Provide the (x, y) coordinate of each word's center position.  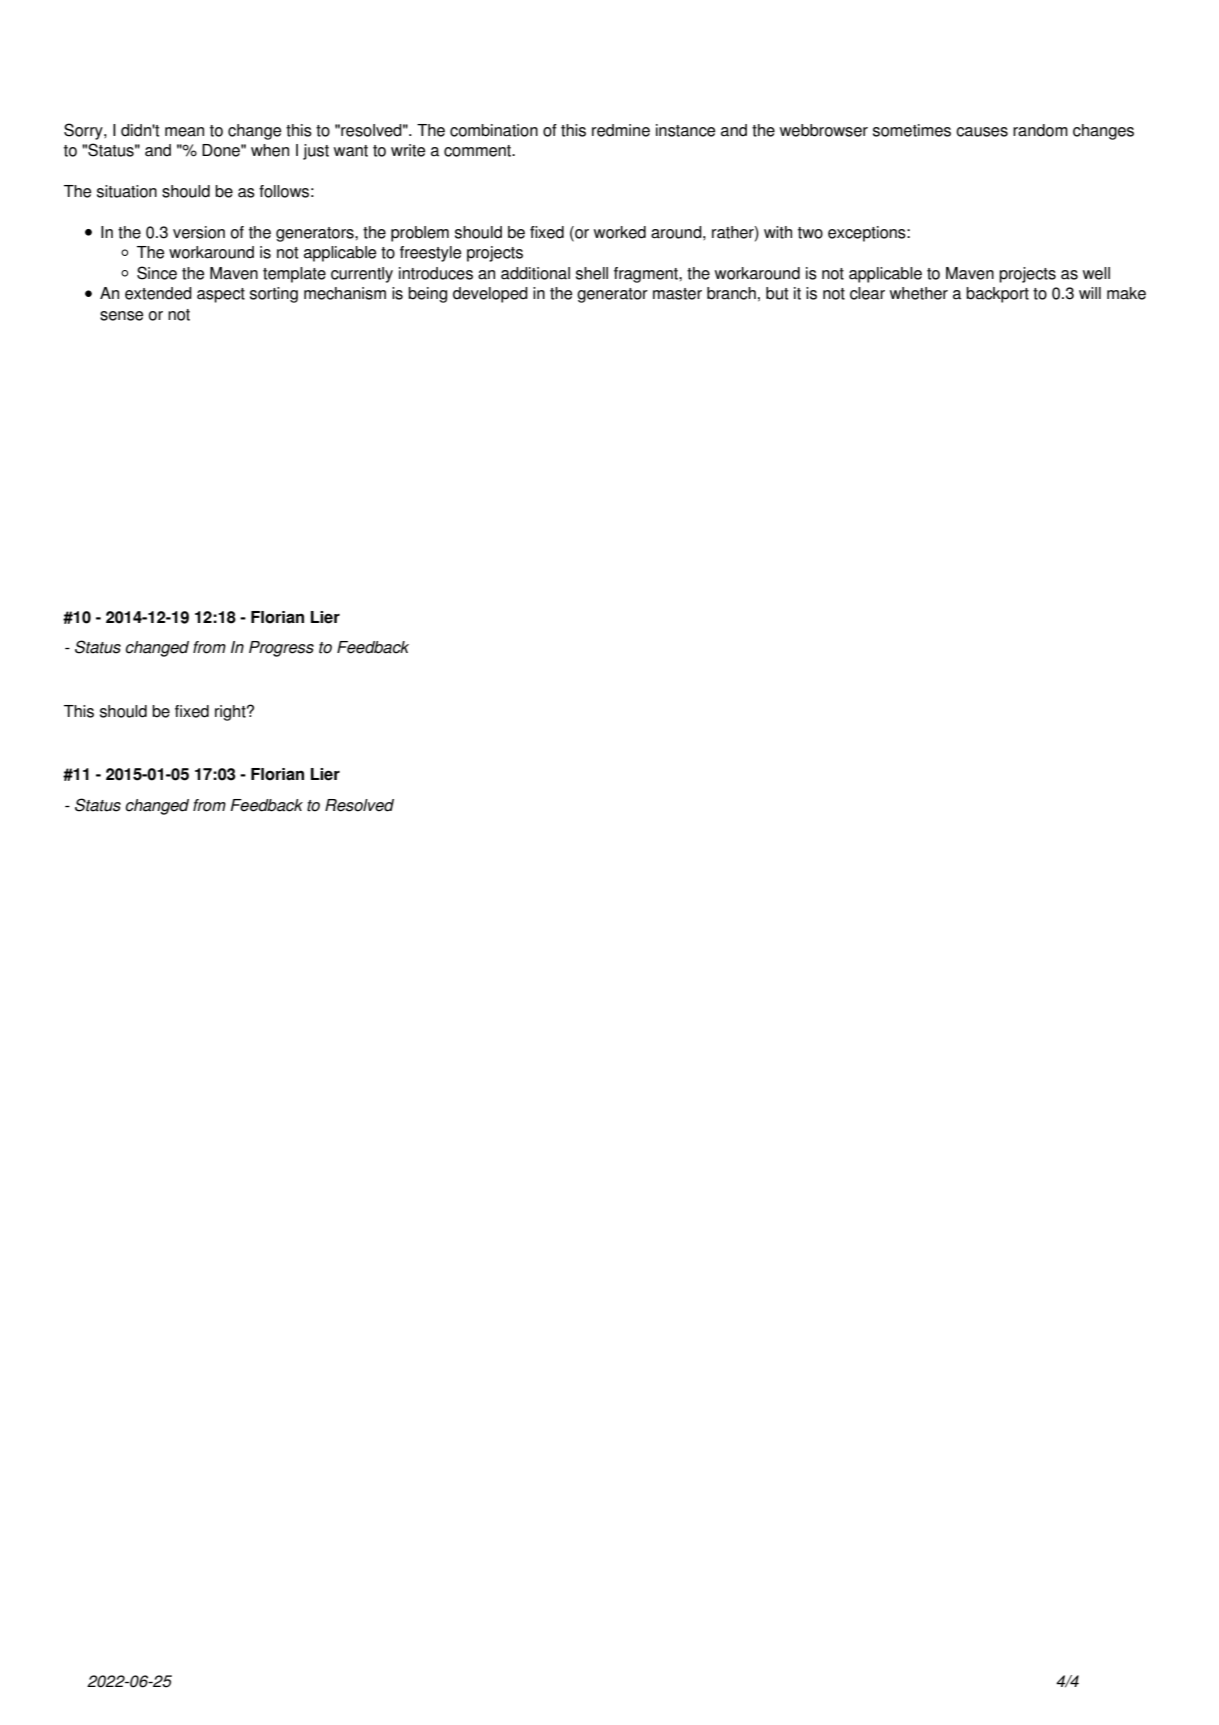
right (231, 713)
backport (997, 295)
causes (982, 132)
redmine (621, 130)
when (270, 150)
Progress (281, 649)
